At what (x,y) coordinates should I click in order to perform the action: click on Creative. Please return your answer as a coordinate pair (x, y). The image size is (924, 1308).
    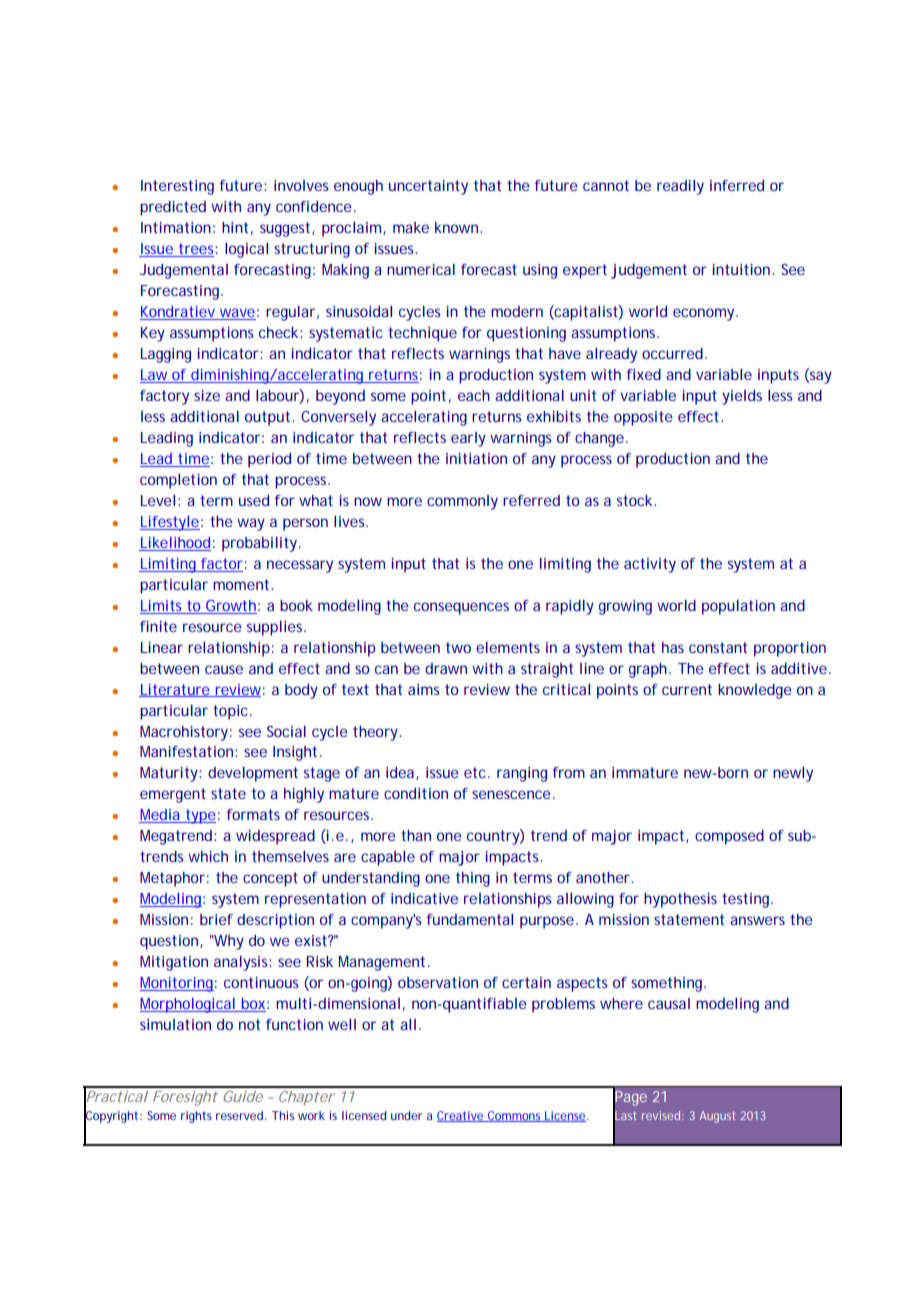
    Looking at the image, I should click on (461, 1116).
